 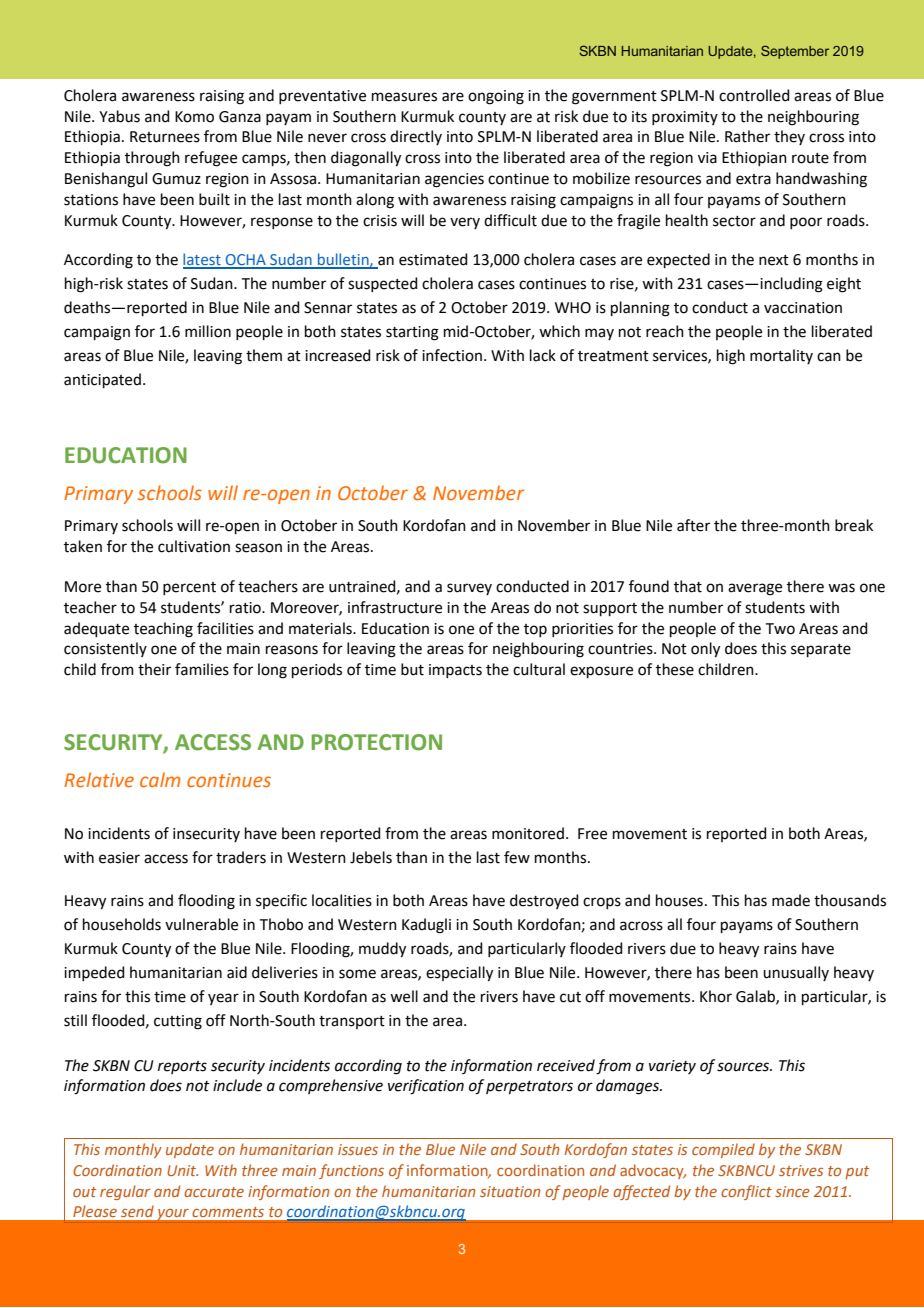 I want to click on through, so click(x=152, y=159).
